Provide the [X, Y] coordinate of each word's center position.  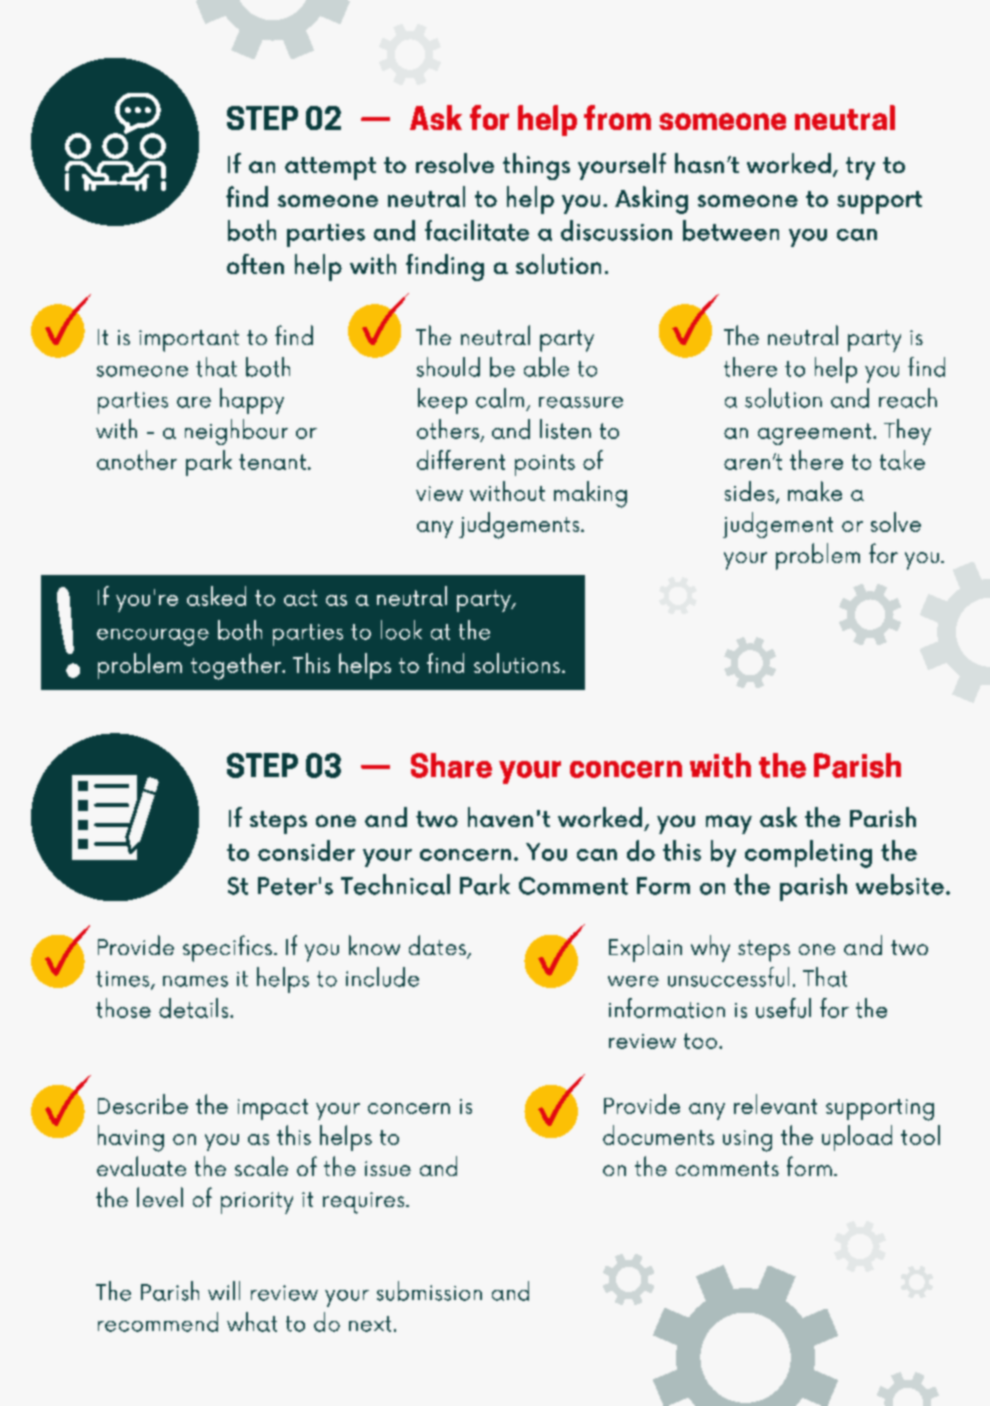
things [536, 166]
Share [451, 765]
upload [857, 1138]
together [237, 666]
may [729, 824]
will [224, 1290]
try [860, 168]
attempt [330, 168]
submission [429, 1291]
